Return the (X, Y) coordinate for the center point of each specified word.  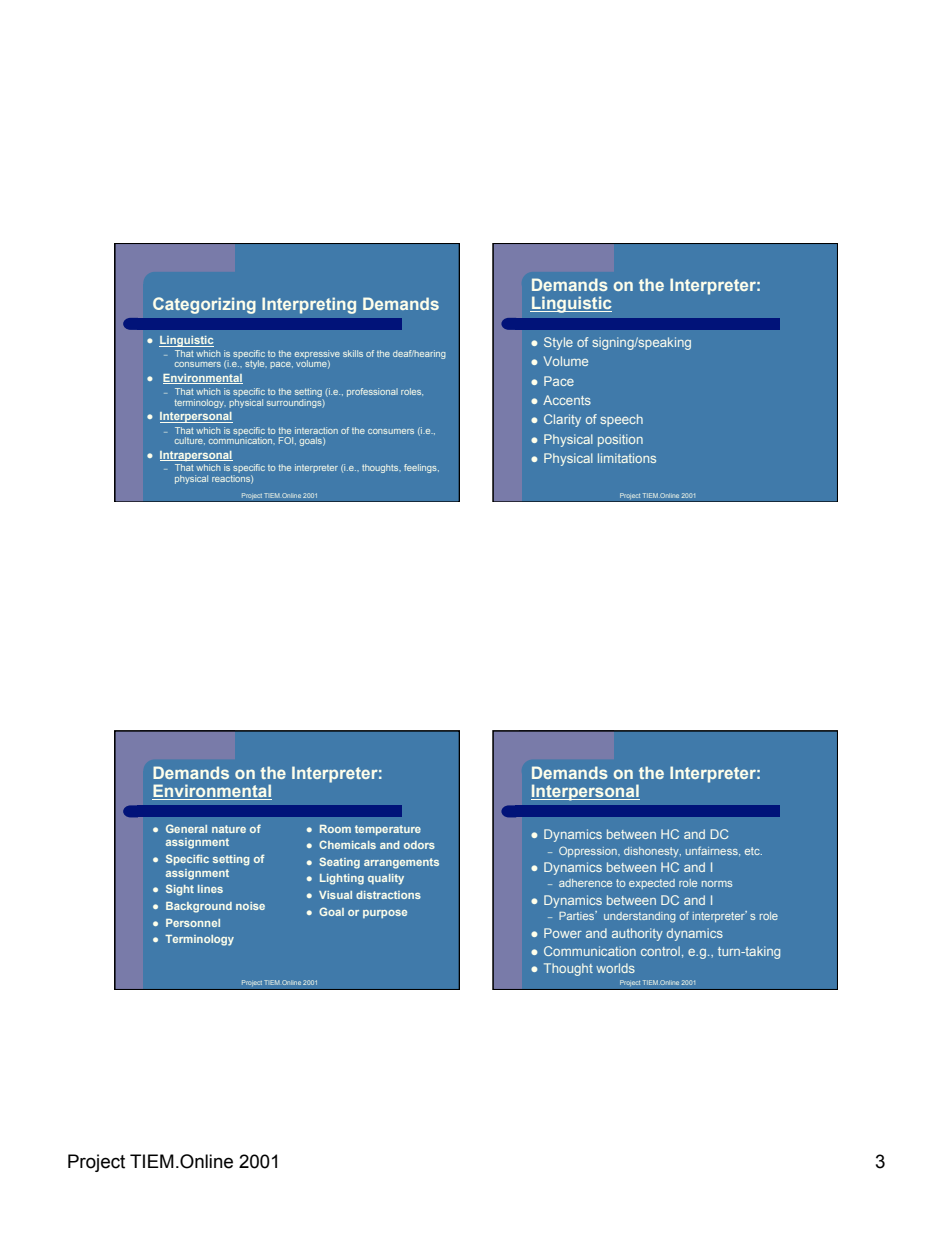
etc (753, 851)
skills (353, 353)
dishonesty (652, 852)
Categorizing (204, 305)
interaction (316, 430)
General (186, 828)
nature (229, 829)
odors (419, 845)
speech (621, 420)
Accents (567, 400)
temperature (388, 830)
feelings (421, 468)
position (620, 440)
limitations (627, 458)
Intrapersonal (196, 456)
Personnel (193, 923)
